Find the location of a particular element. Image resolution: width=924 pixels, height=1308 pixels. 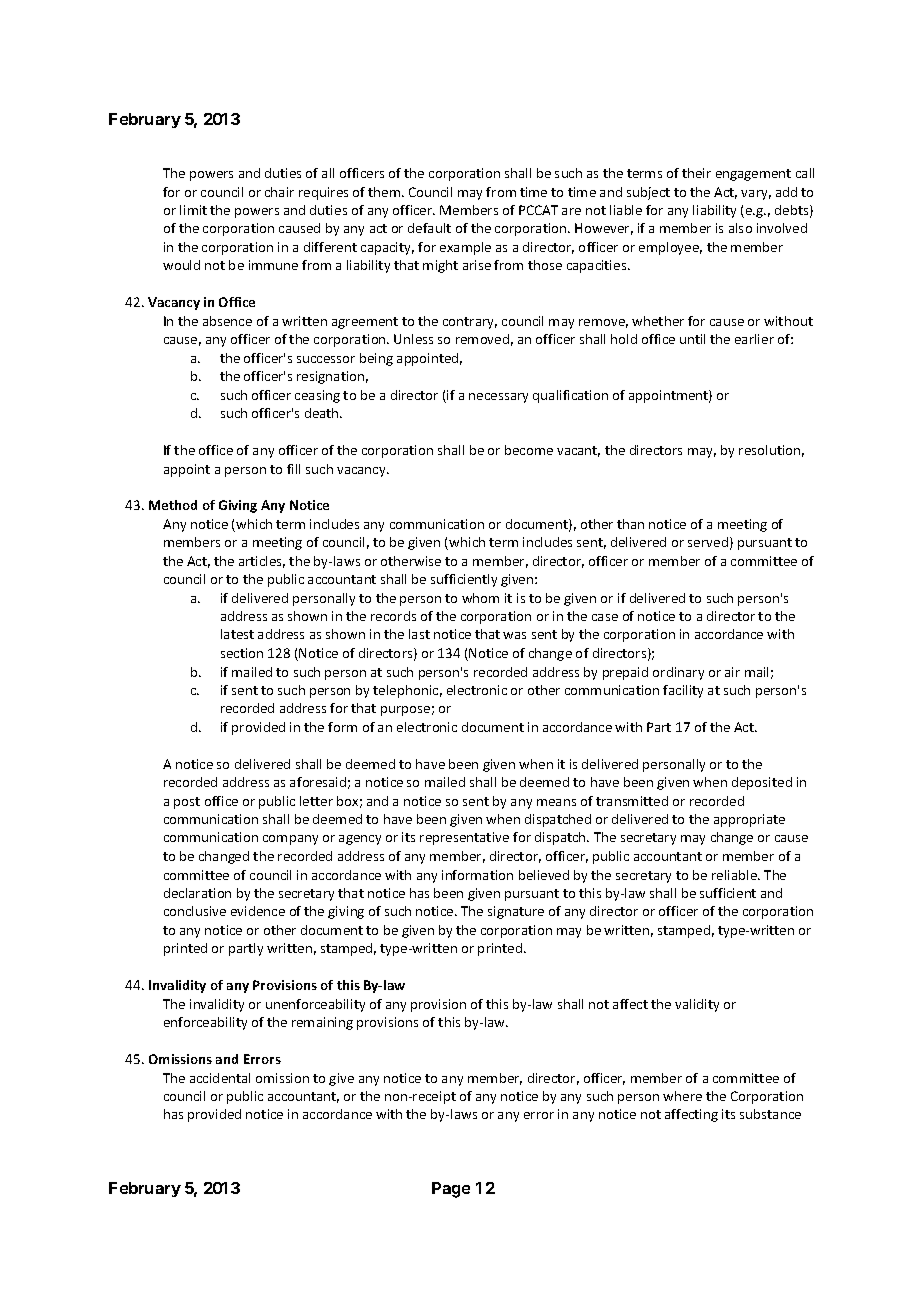

chair is located at coordinates (279, 192).
